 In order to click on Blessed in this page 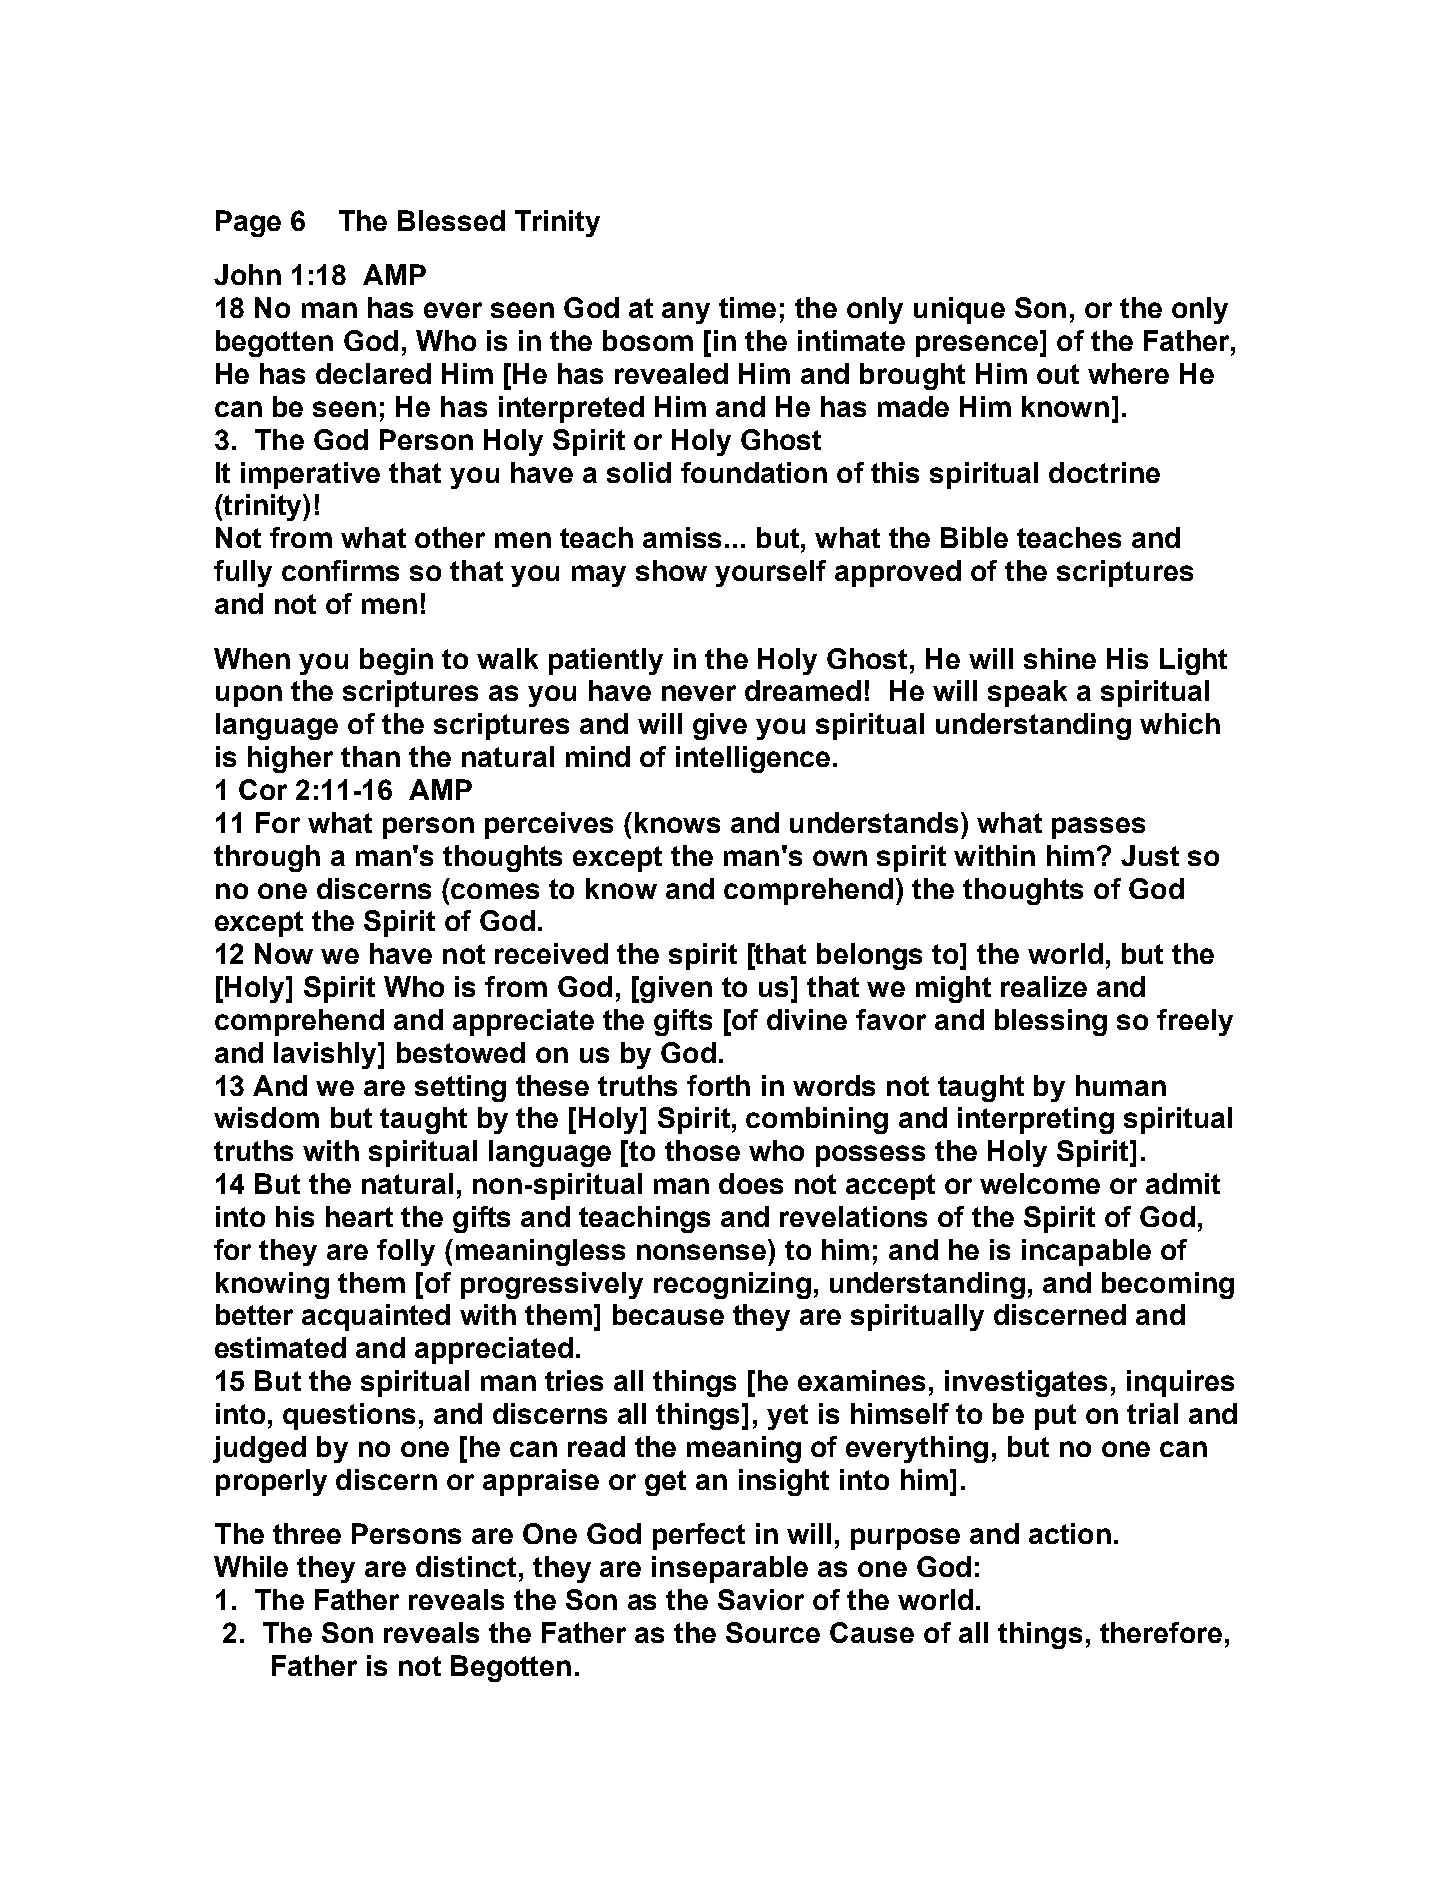, I will do `click(451, 220)`.
